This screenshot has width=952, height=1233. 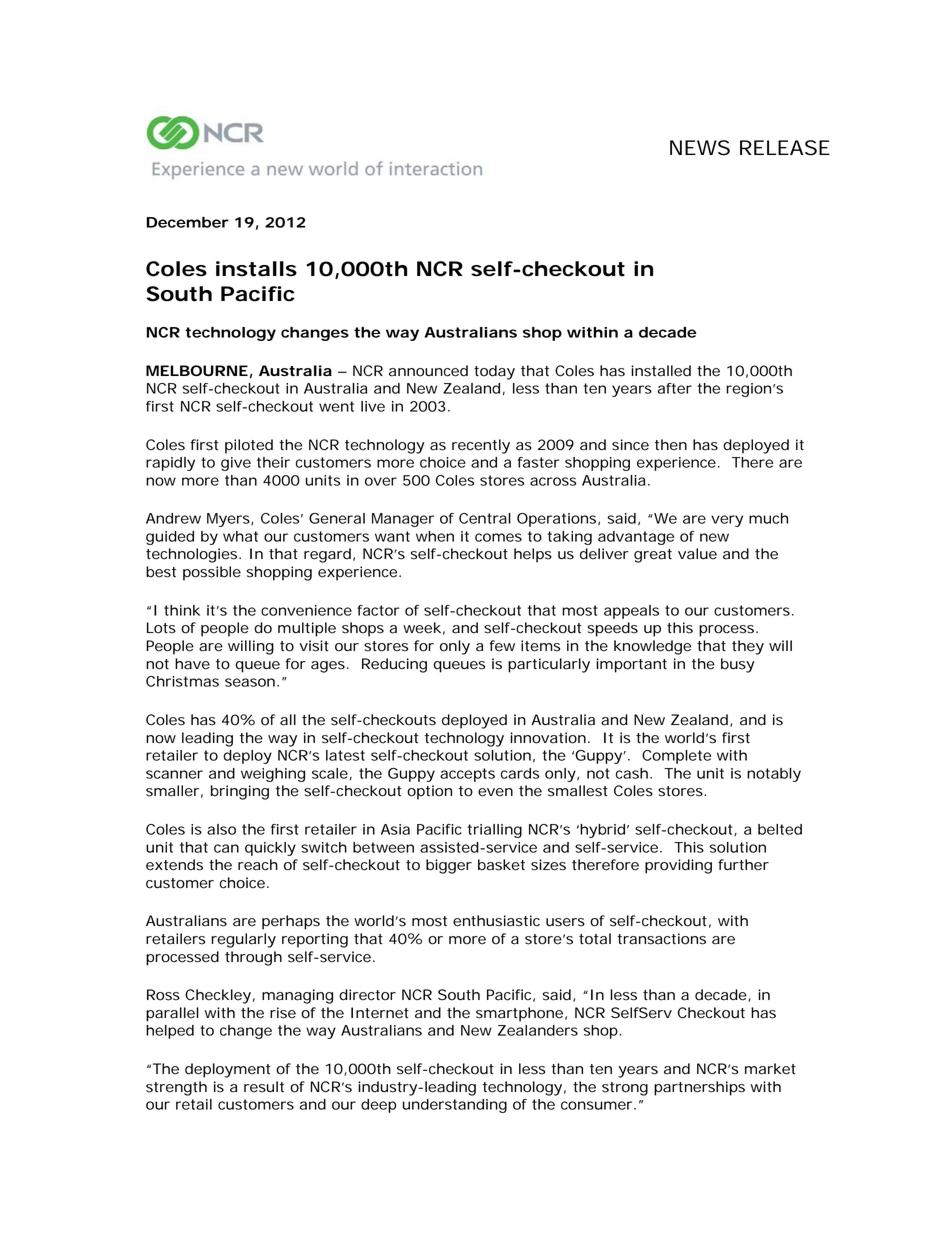 What do you see at coordinates (187, 222) in the screenshot?
I see `December` at bounding box center [187, 222].
